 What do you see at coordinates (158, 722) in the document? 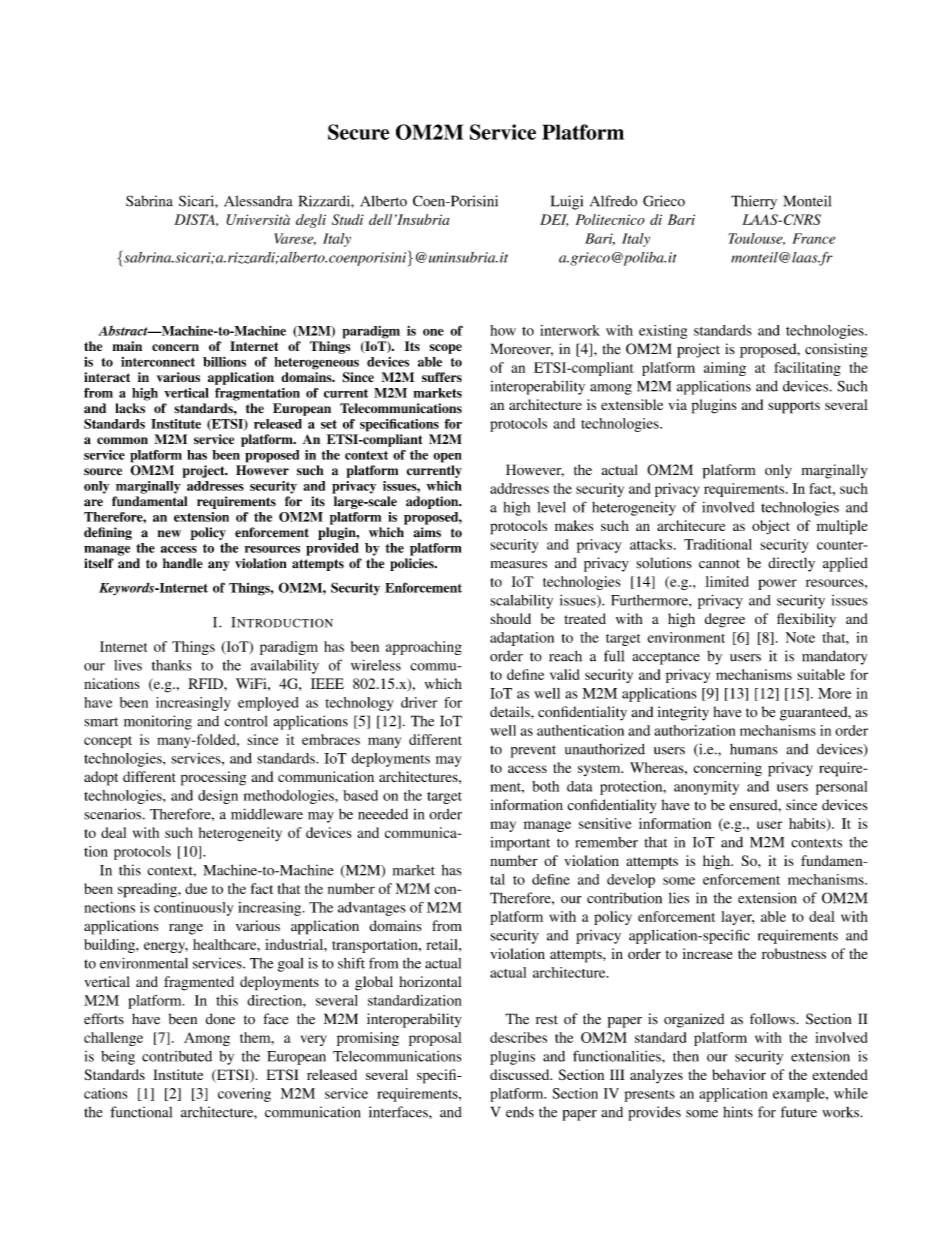
I see `monitoring` at bounding box center [158, 722].
